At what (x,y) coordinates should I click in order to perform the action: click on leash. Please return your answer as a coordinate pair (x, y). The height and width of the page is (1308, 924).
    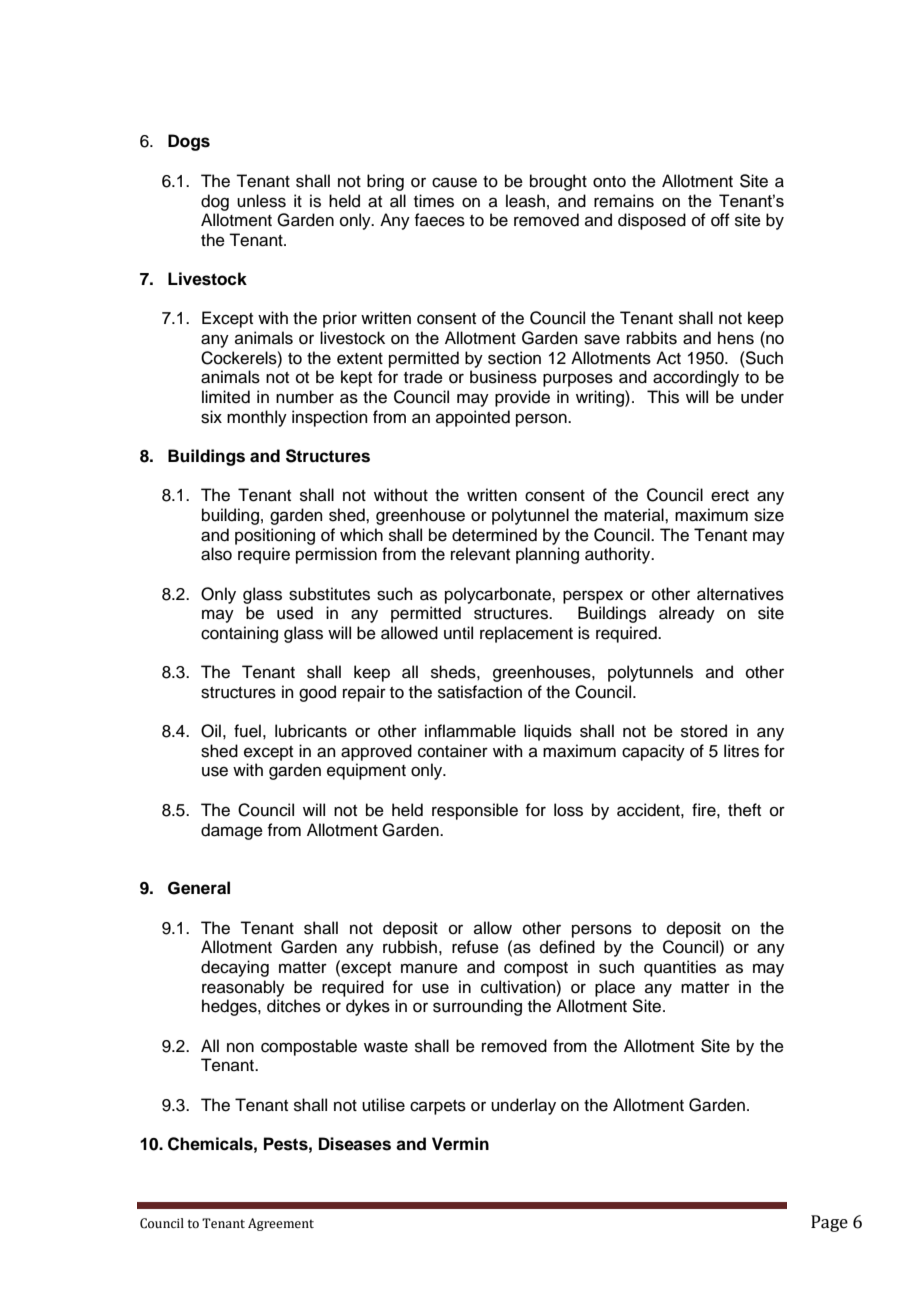
    Looking at the image, I should click on (525, 201).
